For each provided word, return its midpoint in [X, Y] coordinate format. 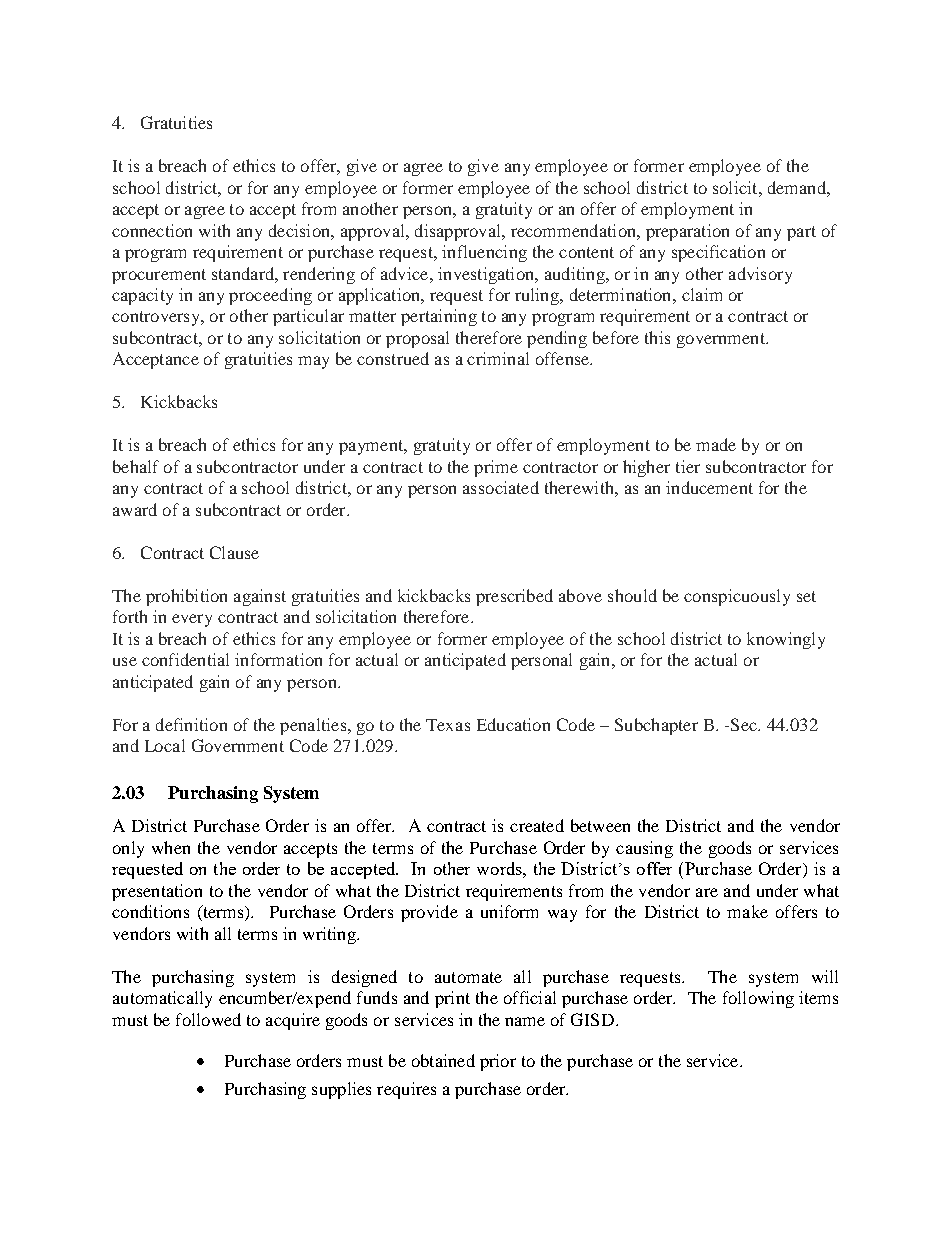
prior [498, 1062]
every [192, 620]
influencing [484, 253]
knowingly [786, 640]
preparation [687, 232]
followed [208, 1019]
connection [152, 230]
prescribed [514, 597]
